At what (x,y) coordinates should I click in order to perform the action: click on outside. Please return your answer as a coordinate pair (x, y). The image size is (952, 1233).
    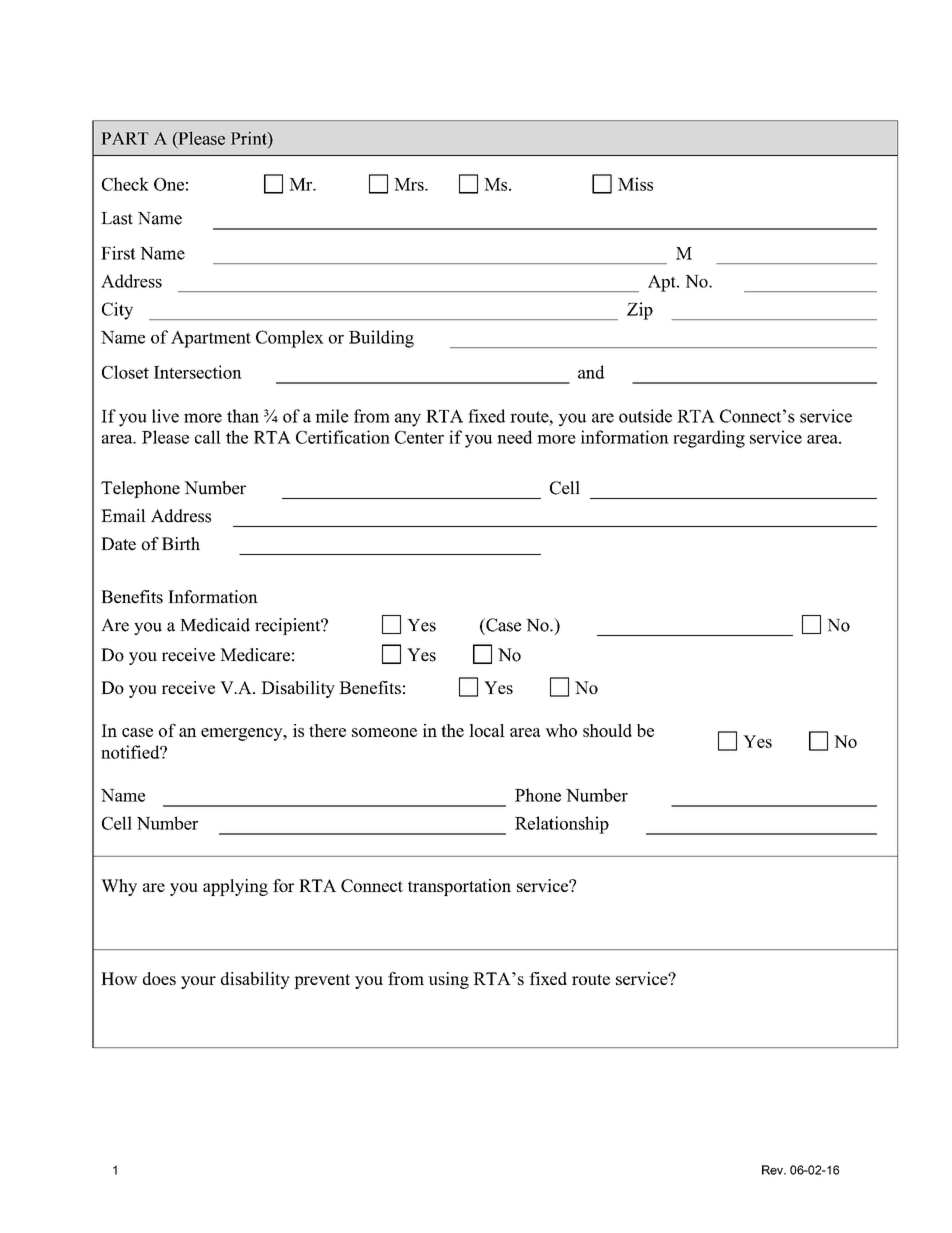
    Looking at the image, I should click on (645, 416).
